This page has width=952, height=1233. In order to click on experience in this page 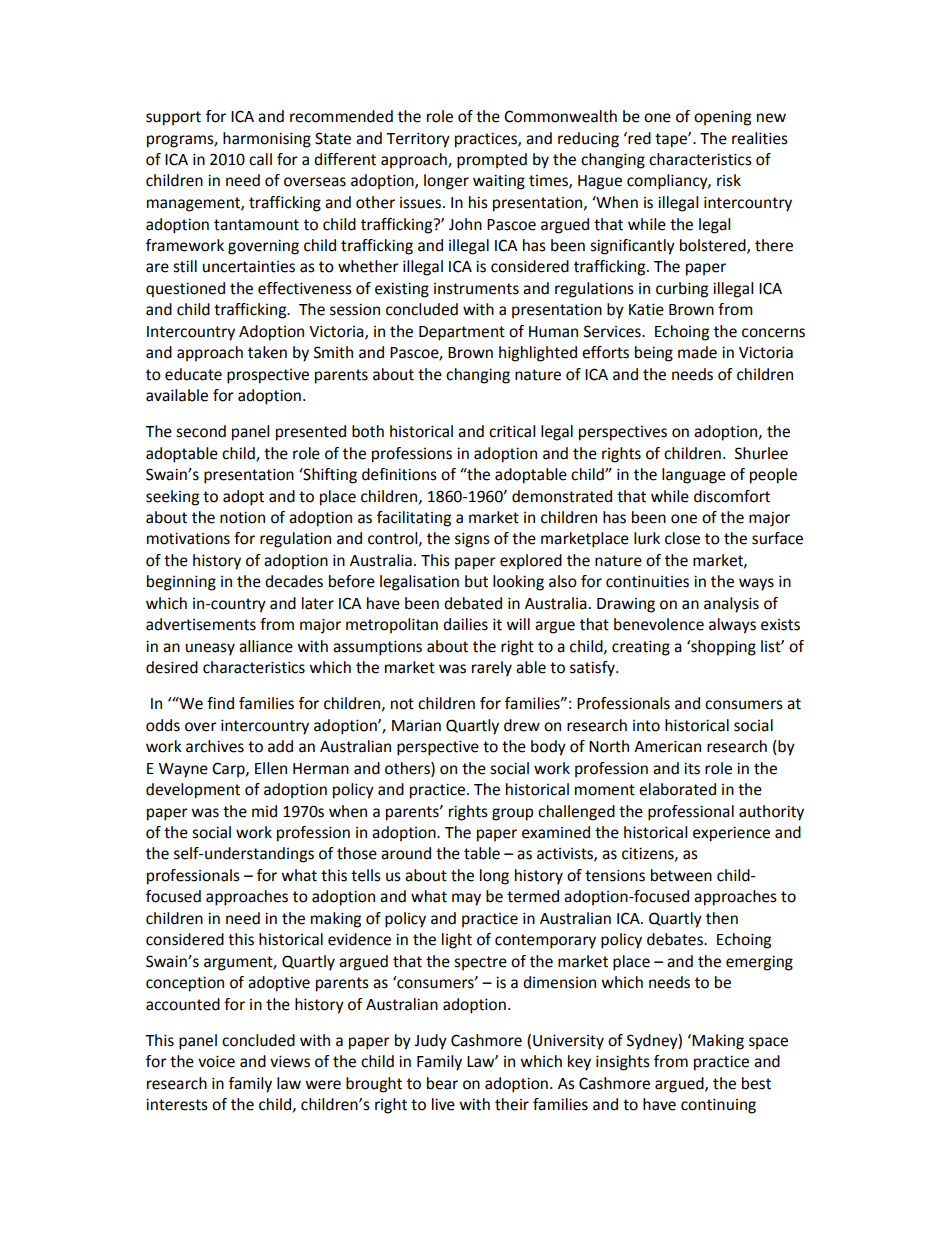, I will do `click(731, 834)`.
